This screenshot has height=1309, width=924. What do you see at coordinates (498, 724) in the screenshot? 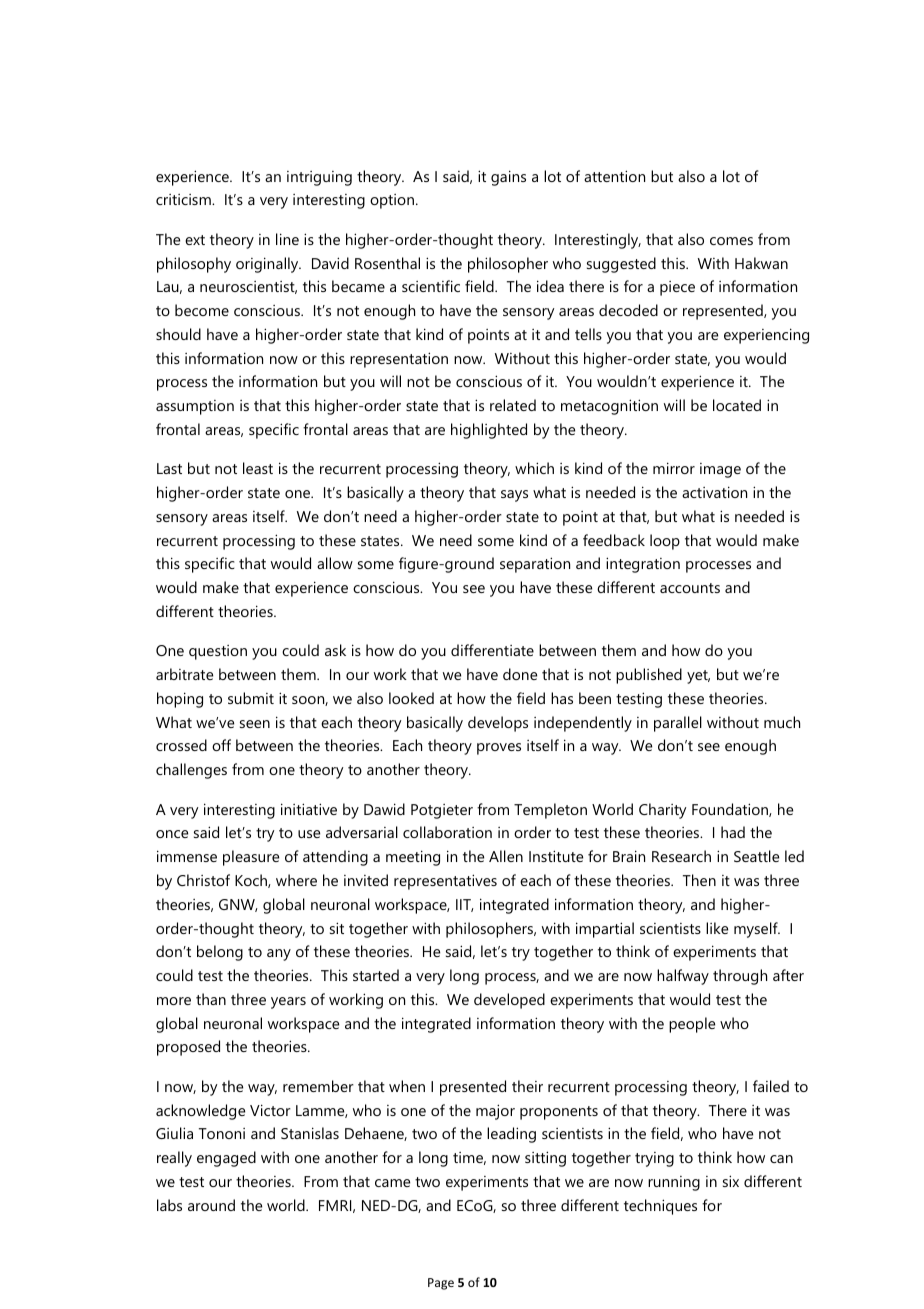
I see `develops` at bounding box center [498, 724].
